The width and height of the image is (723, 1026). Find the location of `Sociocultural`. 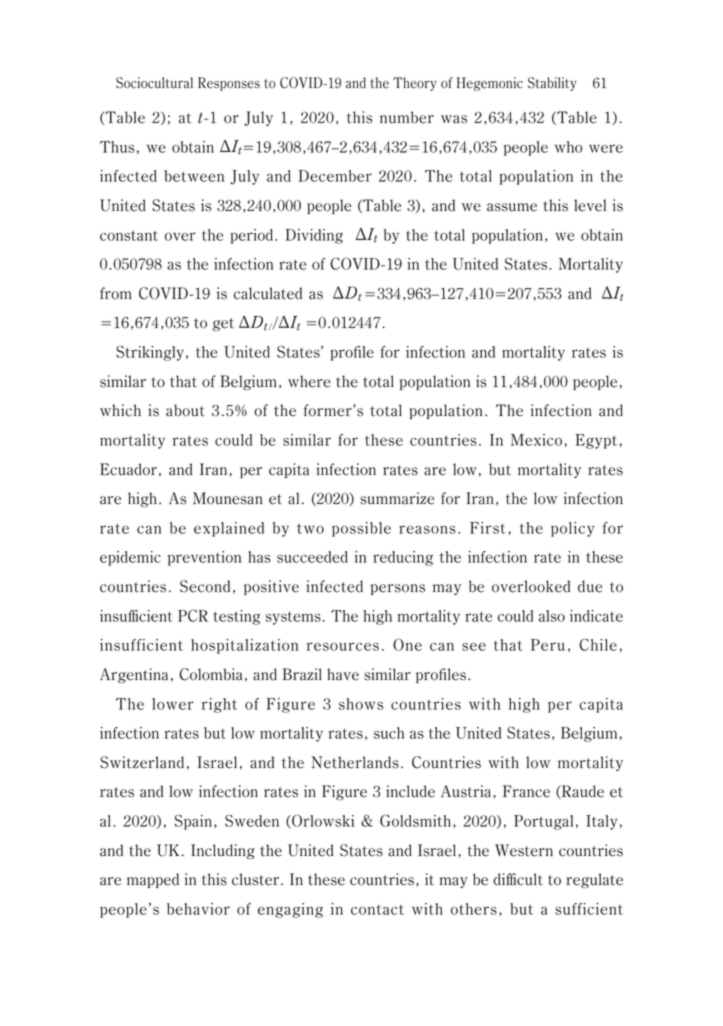

Sociocultural is located at coordinates (154, 83).
